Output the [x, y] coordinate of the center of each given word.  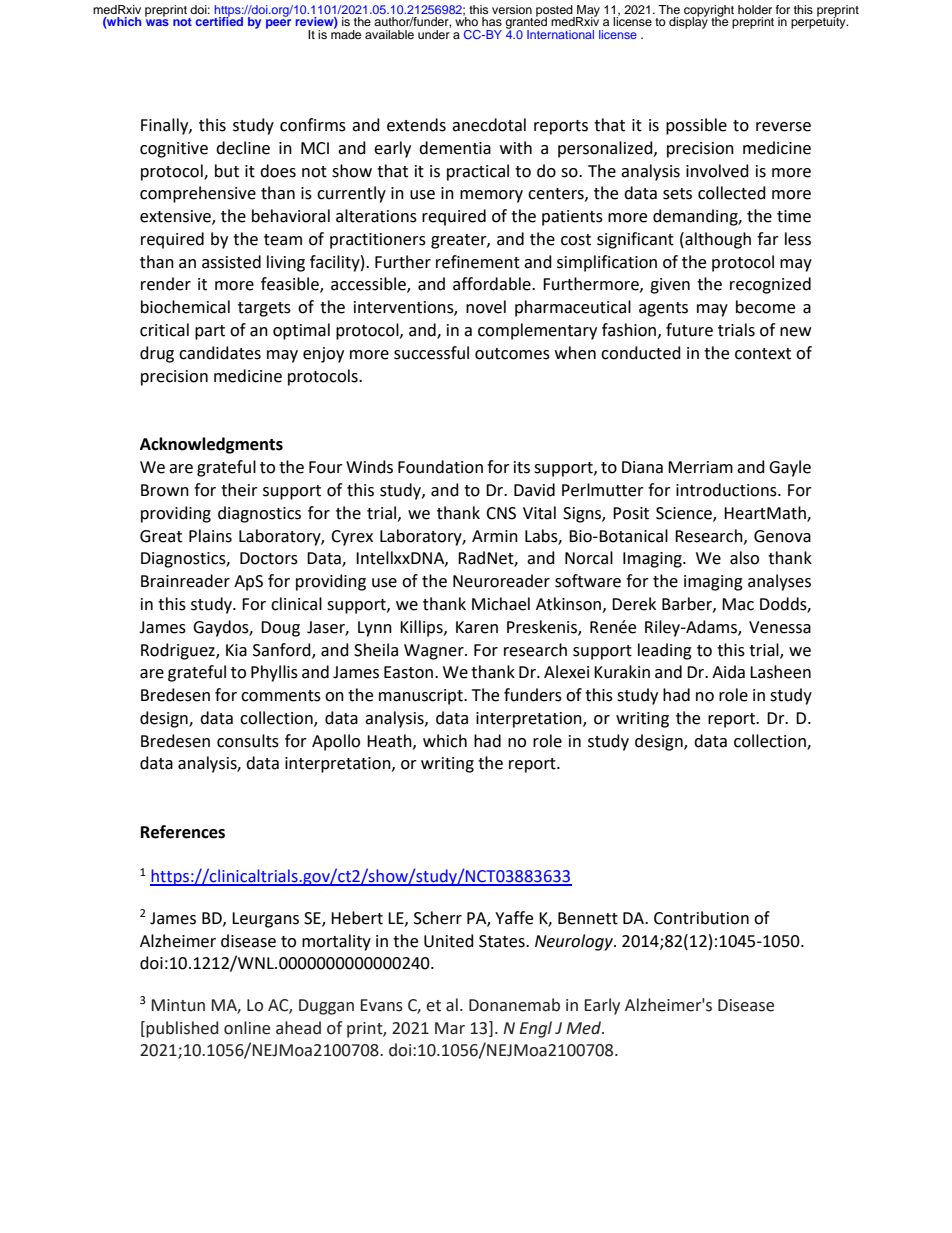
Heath [390, 741]
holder [755, 9]
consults [248, 741]
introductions [727, 490]
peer [278, 24]
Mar [450, 1028]
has [492, 21]
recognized [770, 285]
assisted [231, 262]
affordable [493, 284]
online [247, 1028]
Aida [728, 672]
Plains [210, 536]
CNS [501, 513]
